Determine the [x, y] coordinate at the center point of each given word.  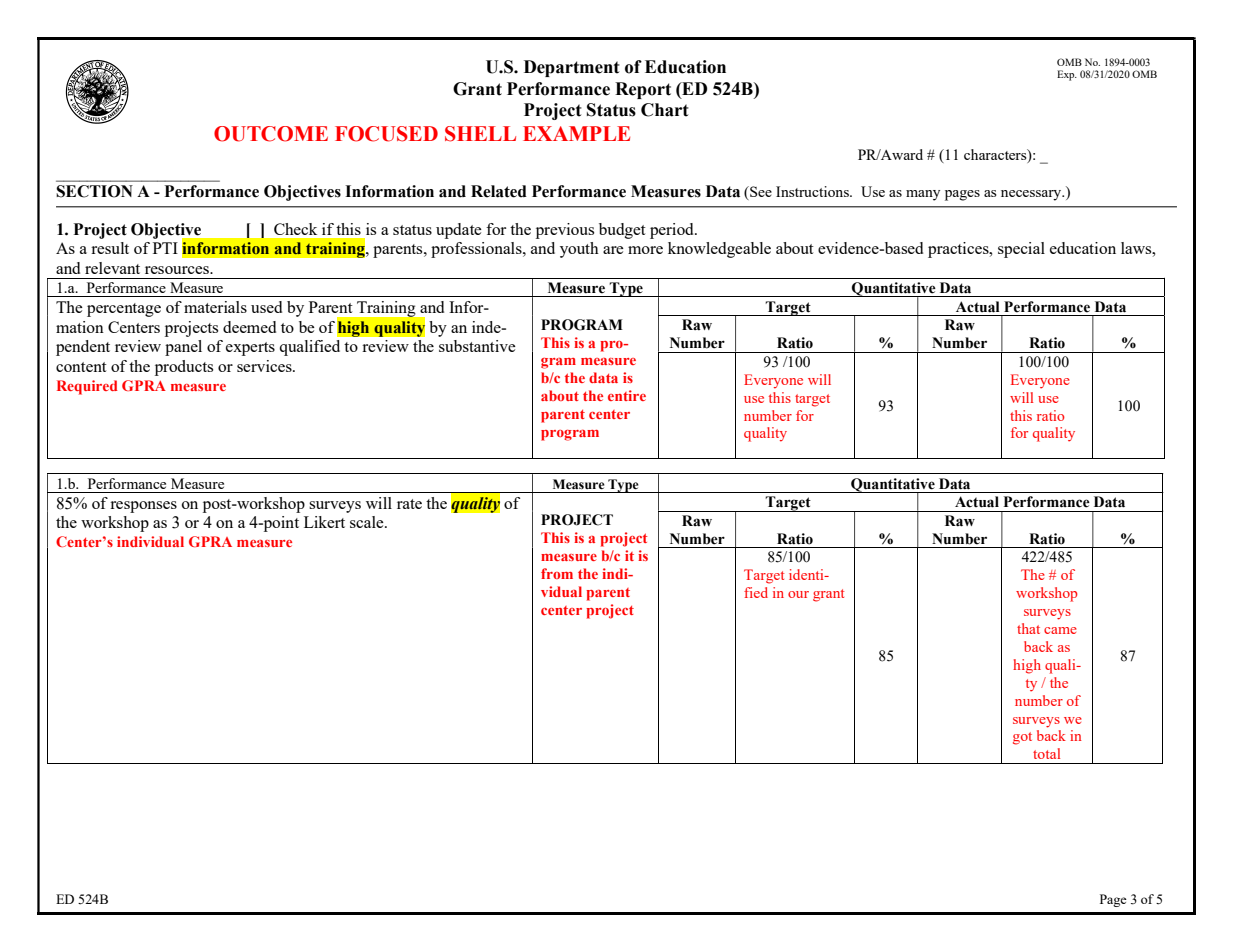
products [184, 368]
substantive [477, 346]
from [557, 573]
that [1028, 628]
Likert [324, 522]
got [1022, 738]
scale [368, 522]
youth [579, 250]
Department [572, 68]
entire [627, 395]
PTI [165, 248]
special [1021, 250]
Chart [665, 110]
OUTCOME [271, 134]
